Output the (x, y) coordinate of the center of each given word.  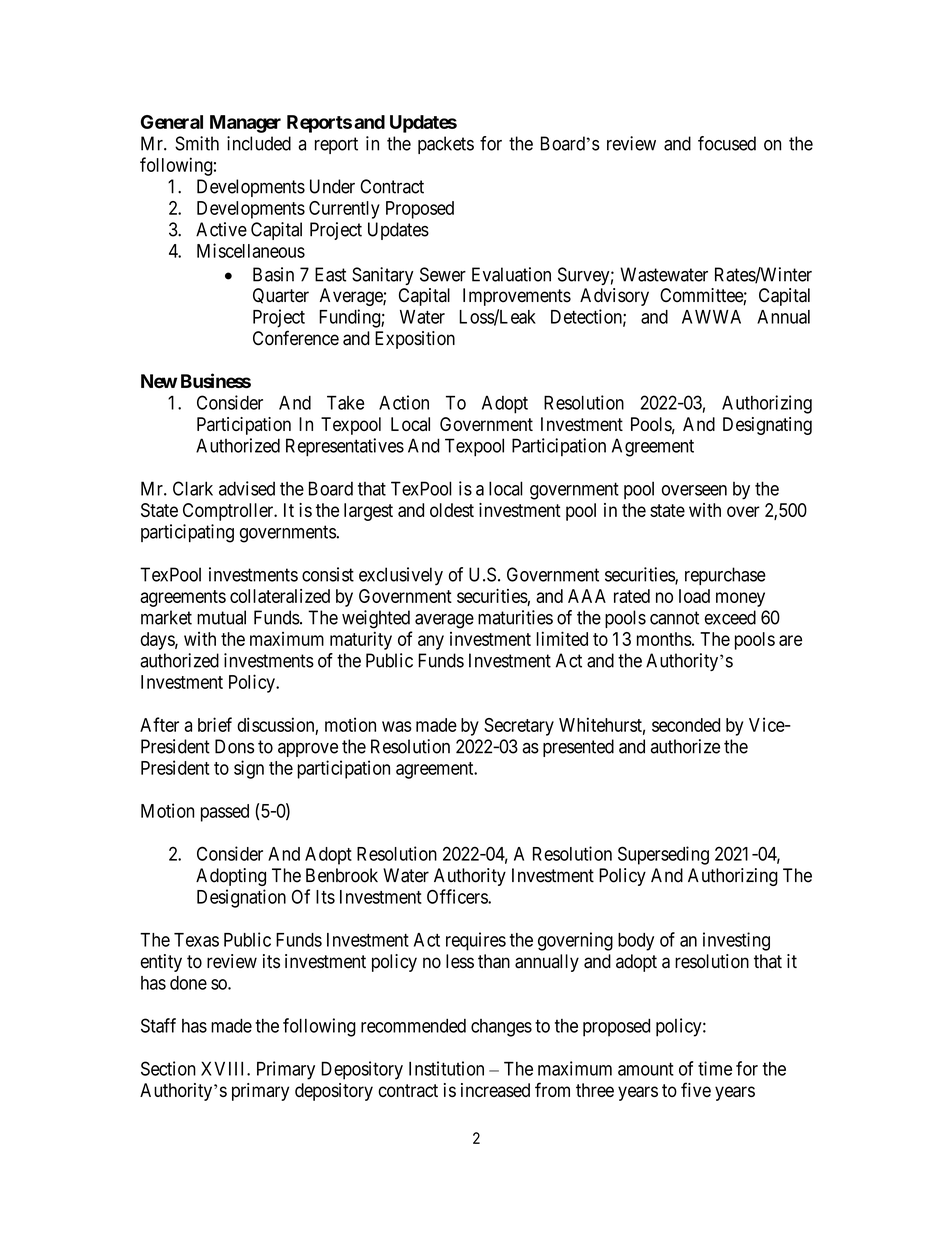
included (259, 143)
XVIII (224, 1068)
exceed (730, 617)
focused (727, 143)
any (431, 642)
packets (446, 145)
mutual (221, 617)
